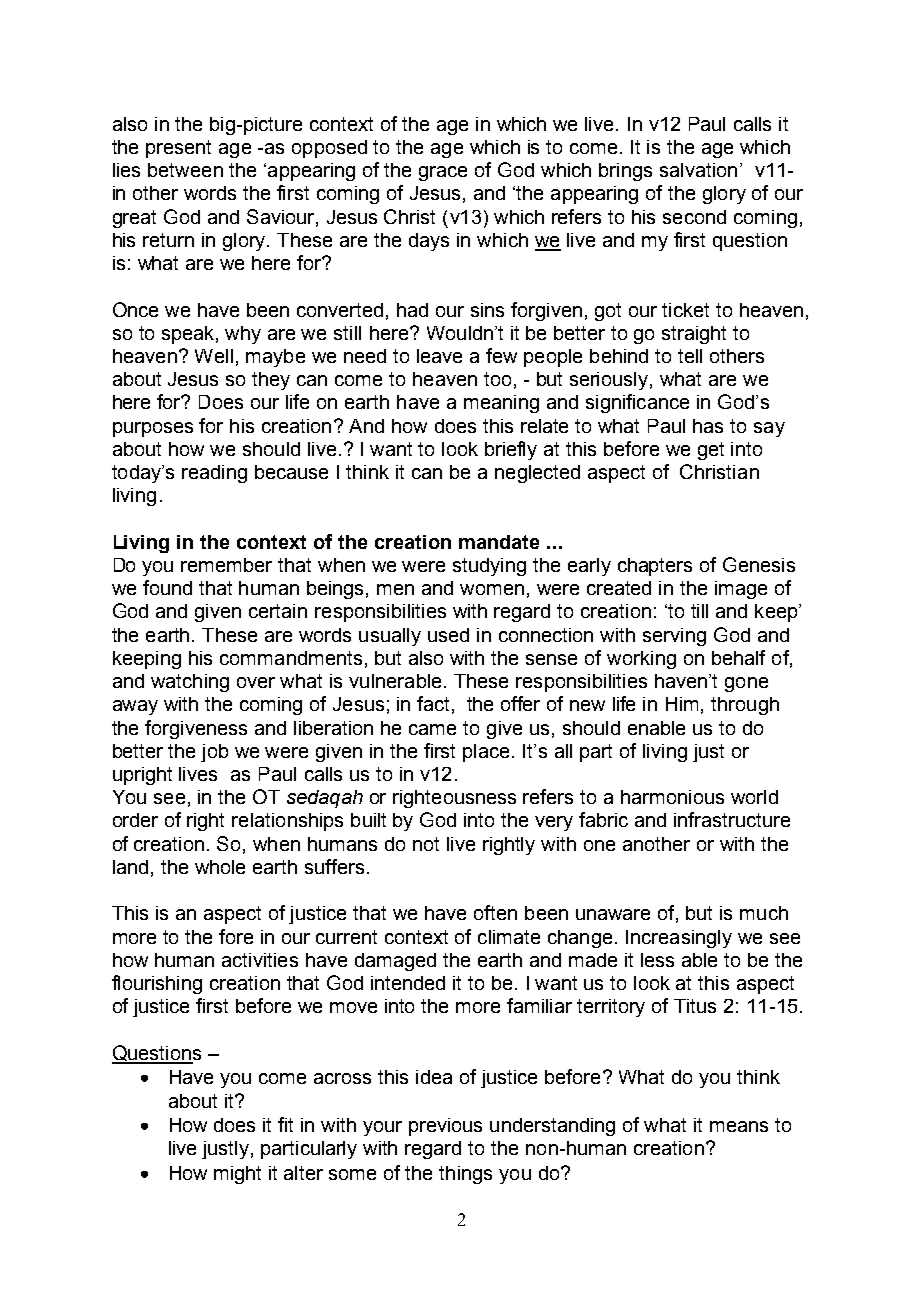 The height and width of the screenshot is (1308, 924). What do you see at coordinates (499, 542) in the screenshot?
I see `mandate` at bounding box center [499, 542].
